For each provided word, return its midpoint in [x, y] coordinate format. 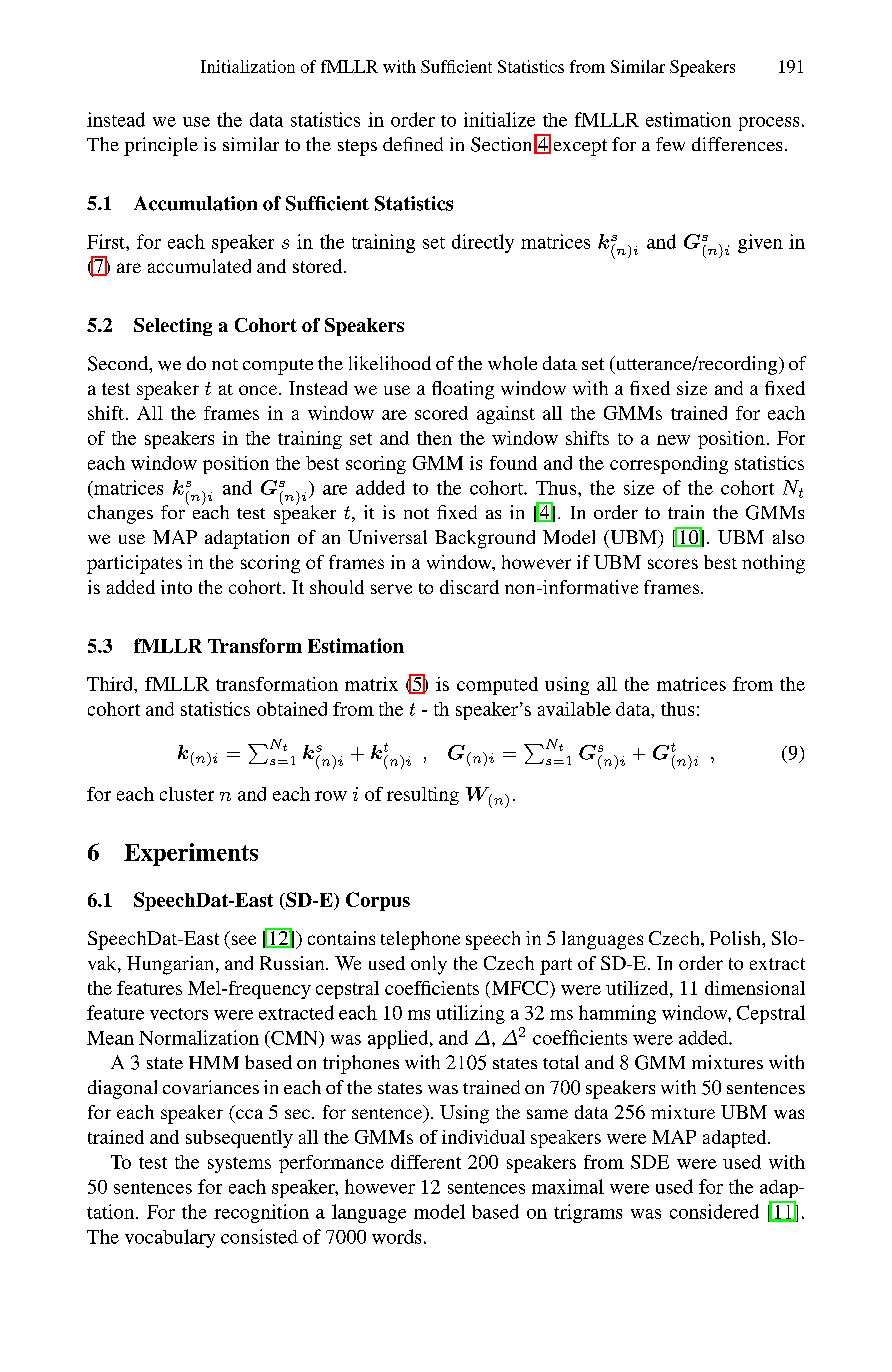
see [244, 940]
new [673, 440]
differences [737, 144]
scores [673, 564]
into [176, 587]
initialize [499, 119]
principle [161, 146]
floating [463, 390]
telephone [420, 940]
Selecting [173, 327]
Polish [736, 938]
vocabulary [170, 1238]
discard [469, 587]
